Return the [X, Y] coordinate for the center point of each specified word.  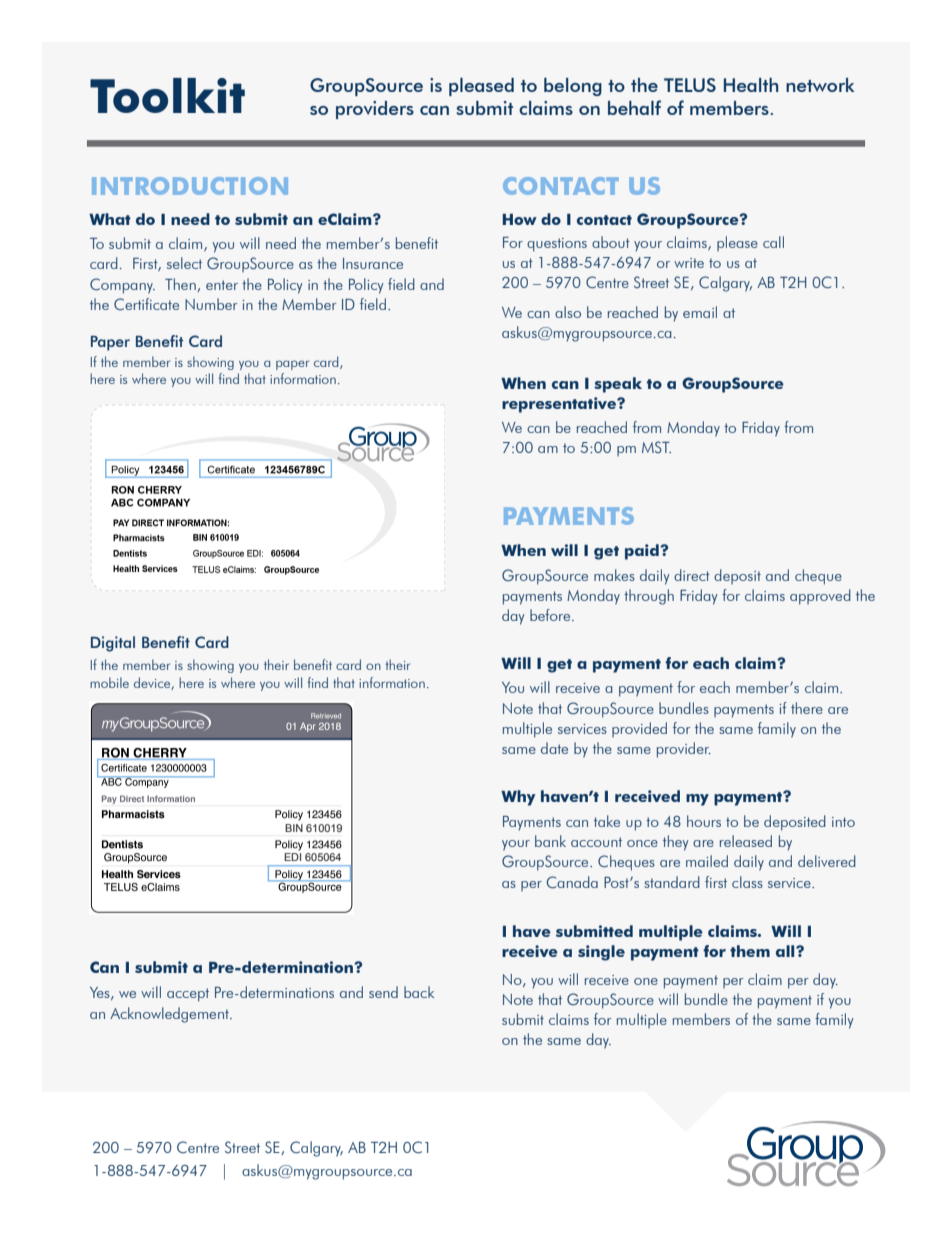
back [419, 992]
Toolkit [167, 95]
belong [573, 87]
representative [560, 405]
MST [656, 447]
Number [211, 304]
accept [188, 995]
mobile [109, 682]
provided [639, 729]
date [554, 748]
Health [751, 85]
